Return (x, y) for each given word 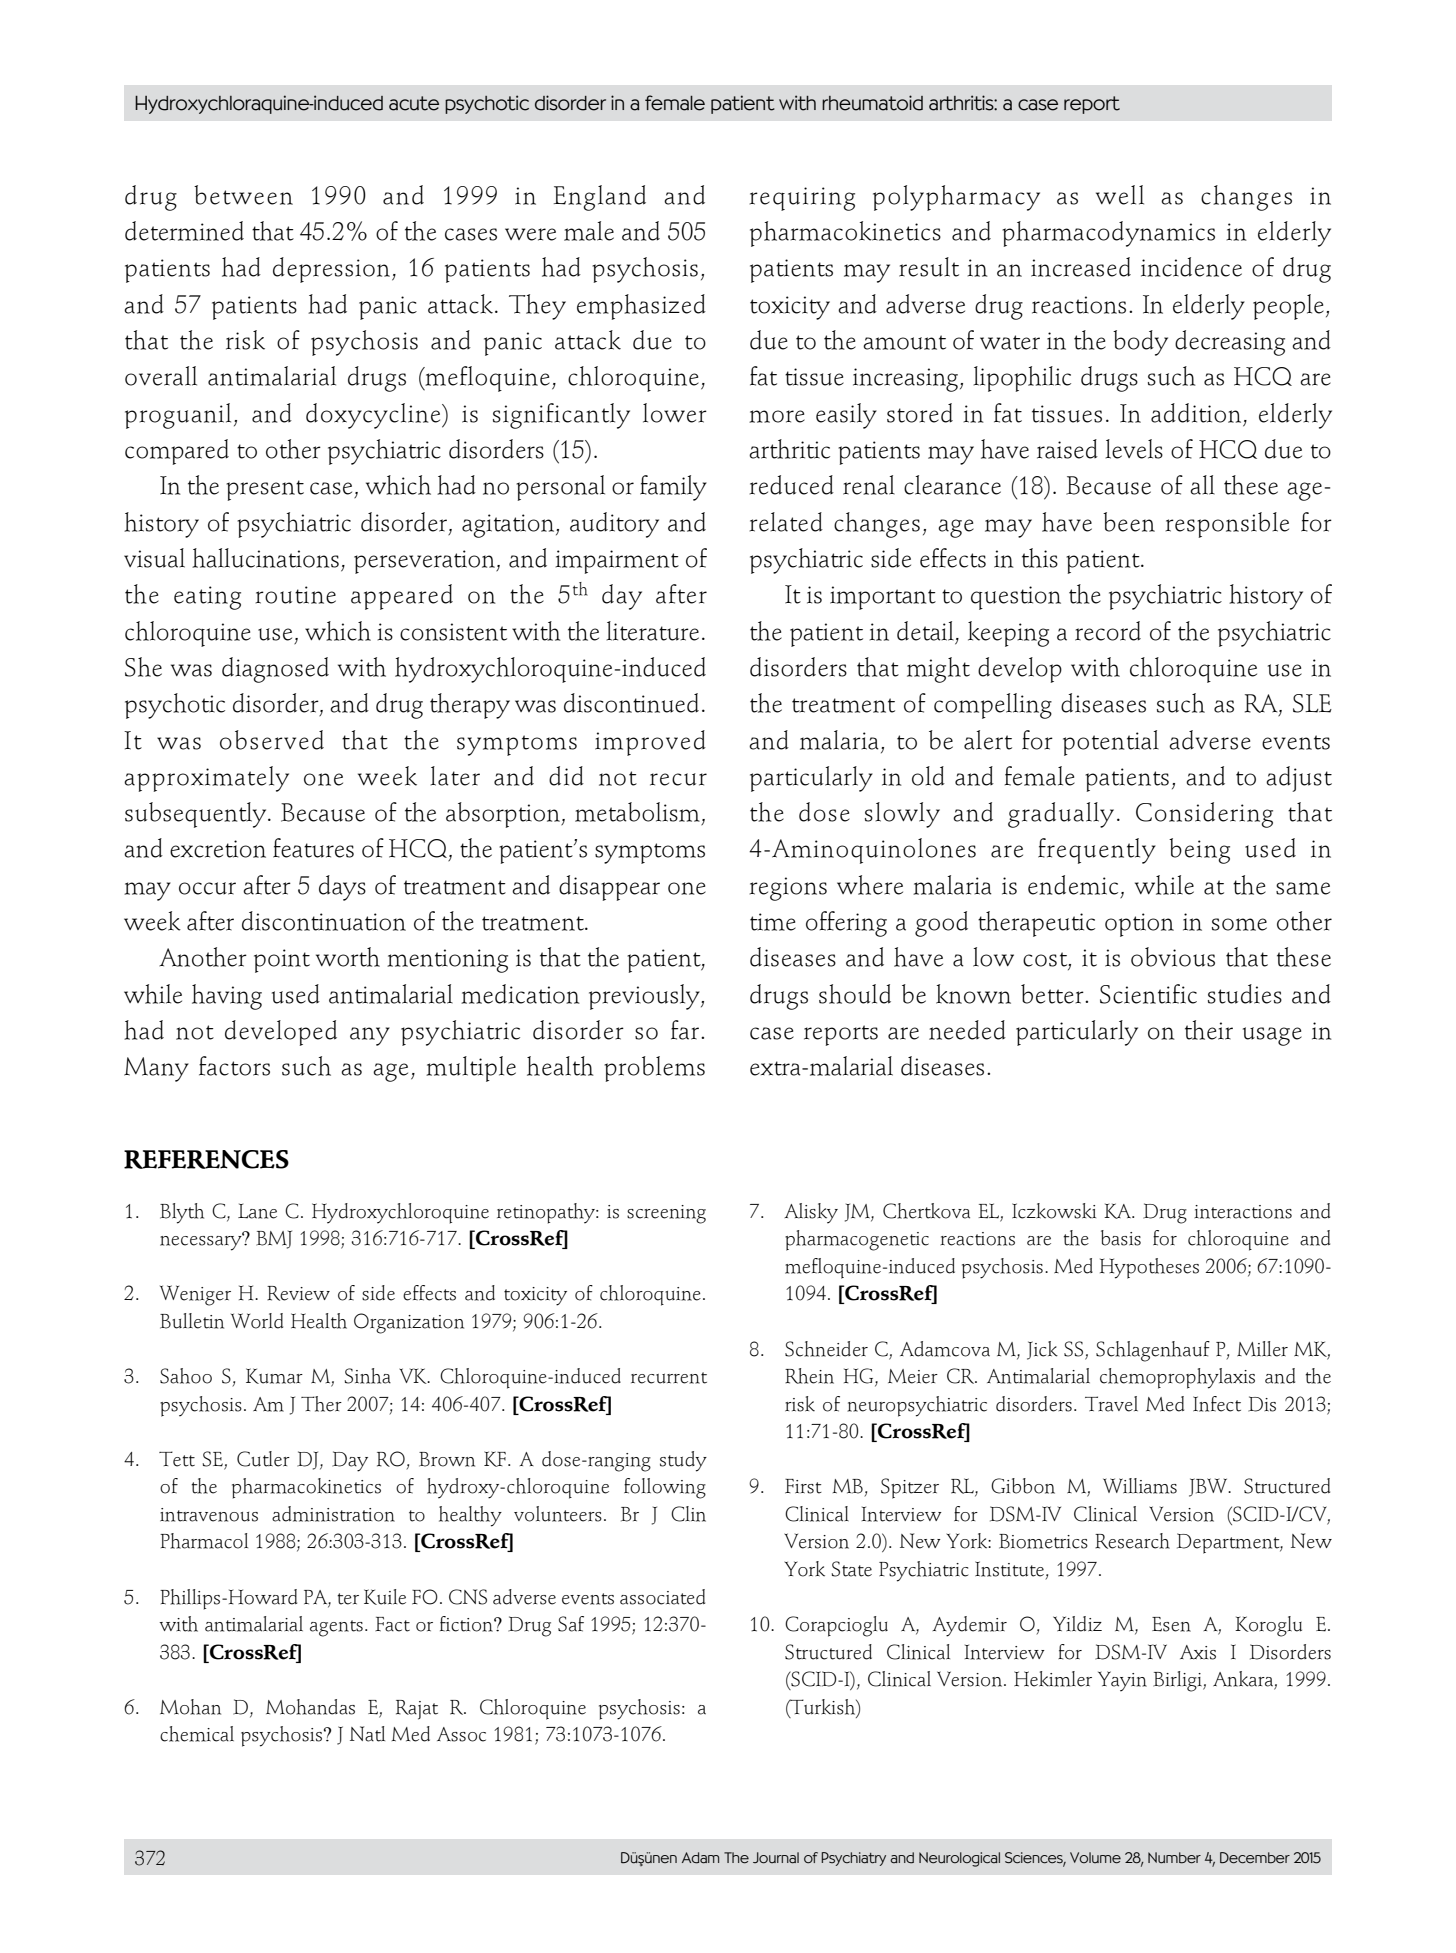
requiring (802, 199)
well (1120, 195)
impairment (617, 562)
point (282, 961)
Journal (776, 1858)
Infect (1217, 1404)
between (243, 195)
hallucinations (265, 558)
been (1129, 522)
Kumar (274, 1376)
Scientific (1148, 994)
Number (1174, 1858)
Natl (367, 1734)
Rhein (809, 1376)
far (685, 1030)
